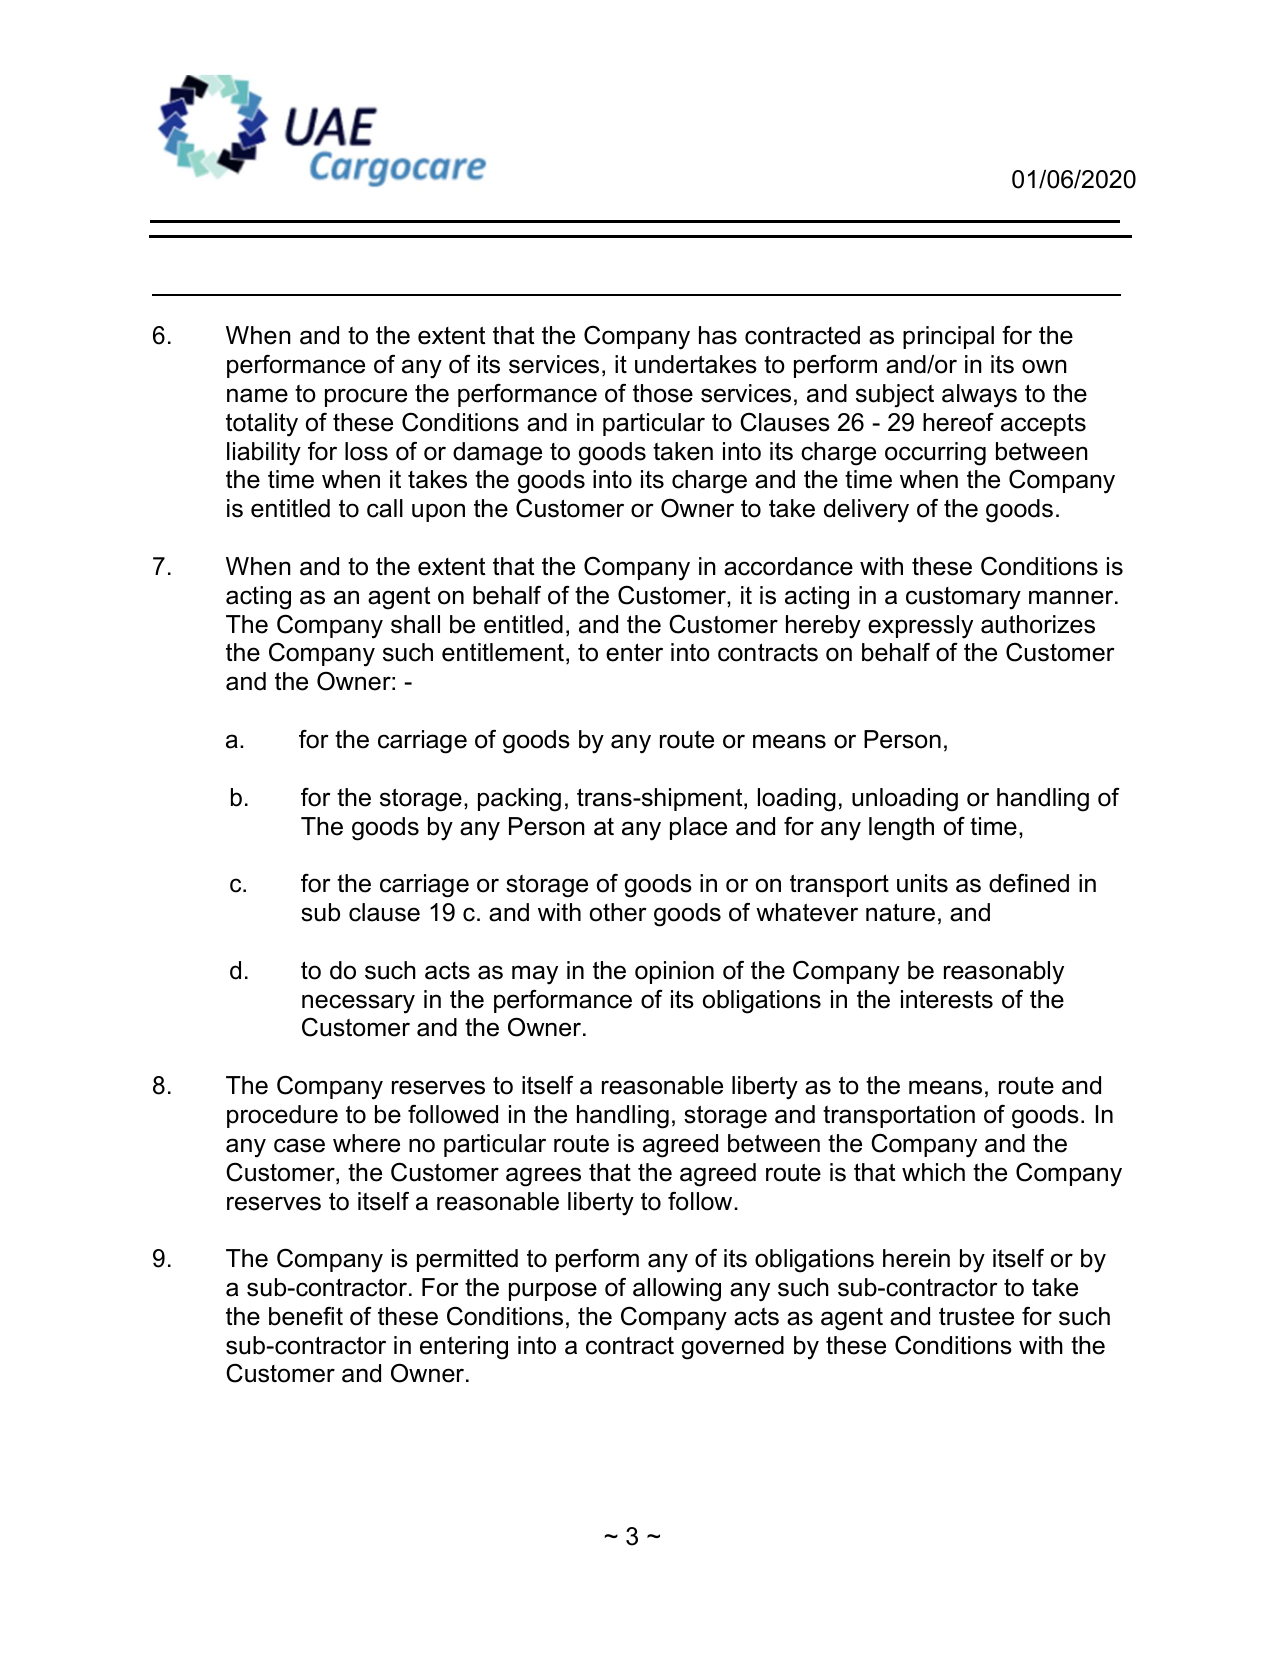 This screenshot has width=1279, height=1655. What do you see at coordinates (901, 829) in the screenshot?
I see `length` at bounding box center [901, 829].
